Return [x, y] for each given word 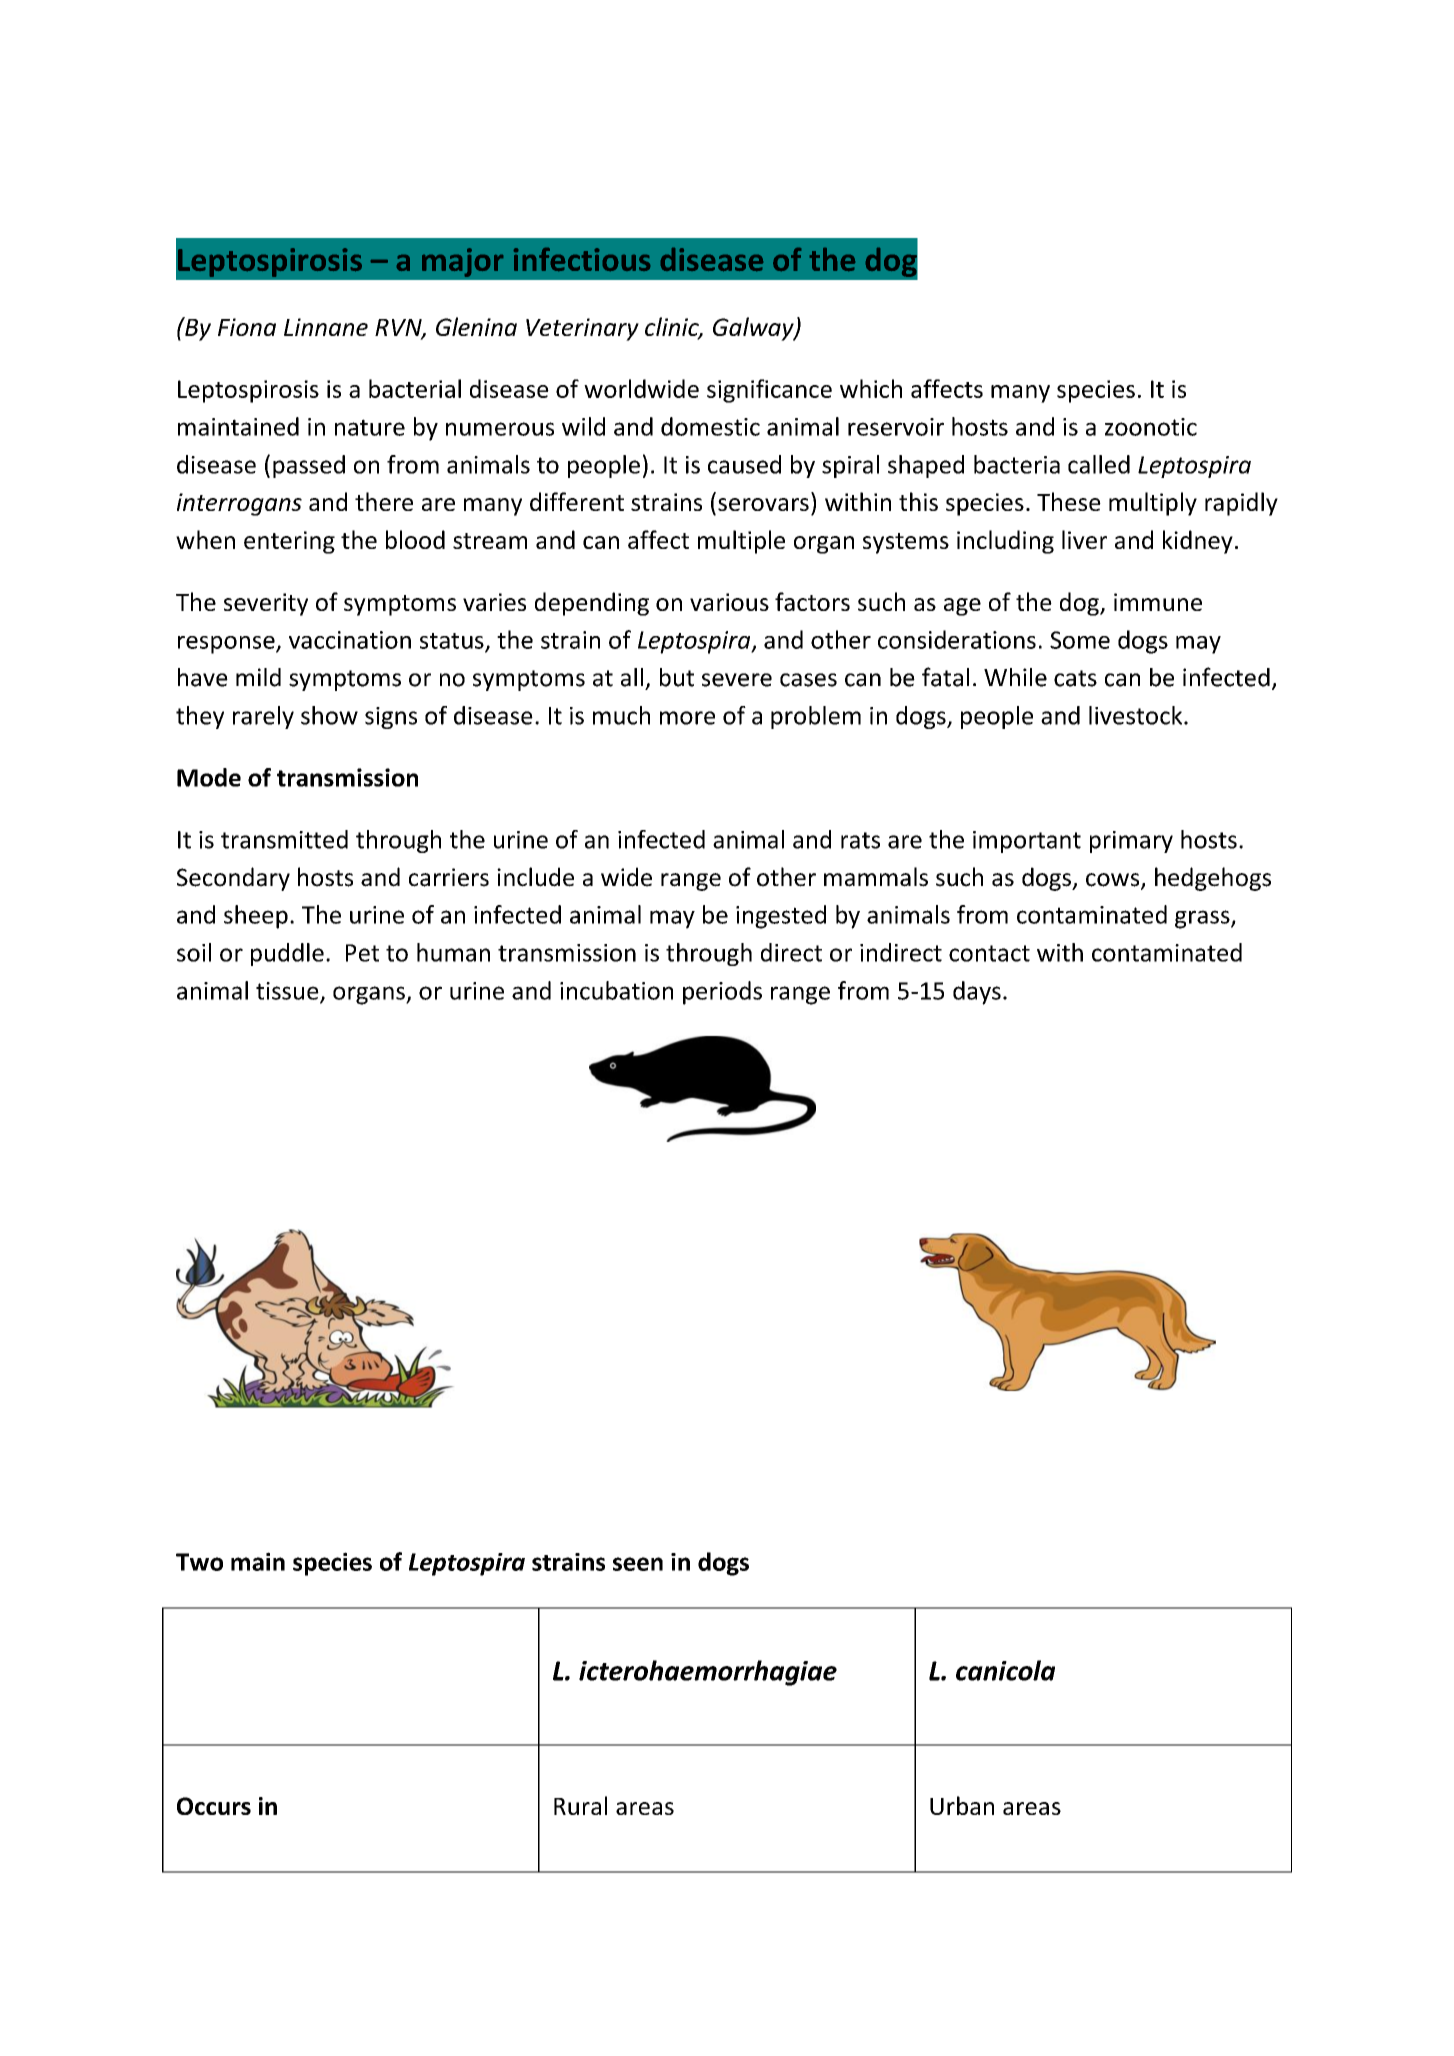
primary [1131, 842]
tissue [288, 992]
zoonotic [1151, 427]
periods [722, 993]
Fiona [247, 327]
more [687, 718]
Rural [580, 1805]
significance [769, 391]
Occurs [214, 1806]
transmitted [284, 839]
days [977, 993]
